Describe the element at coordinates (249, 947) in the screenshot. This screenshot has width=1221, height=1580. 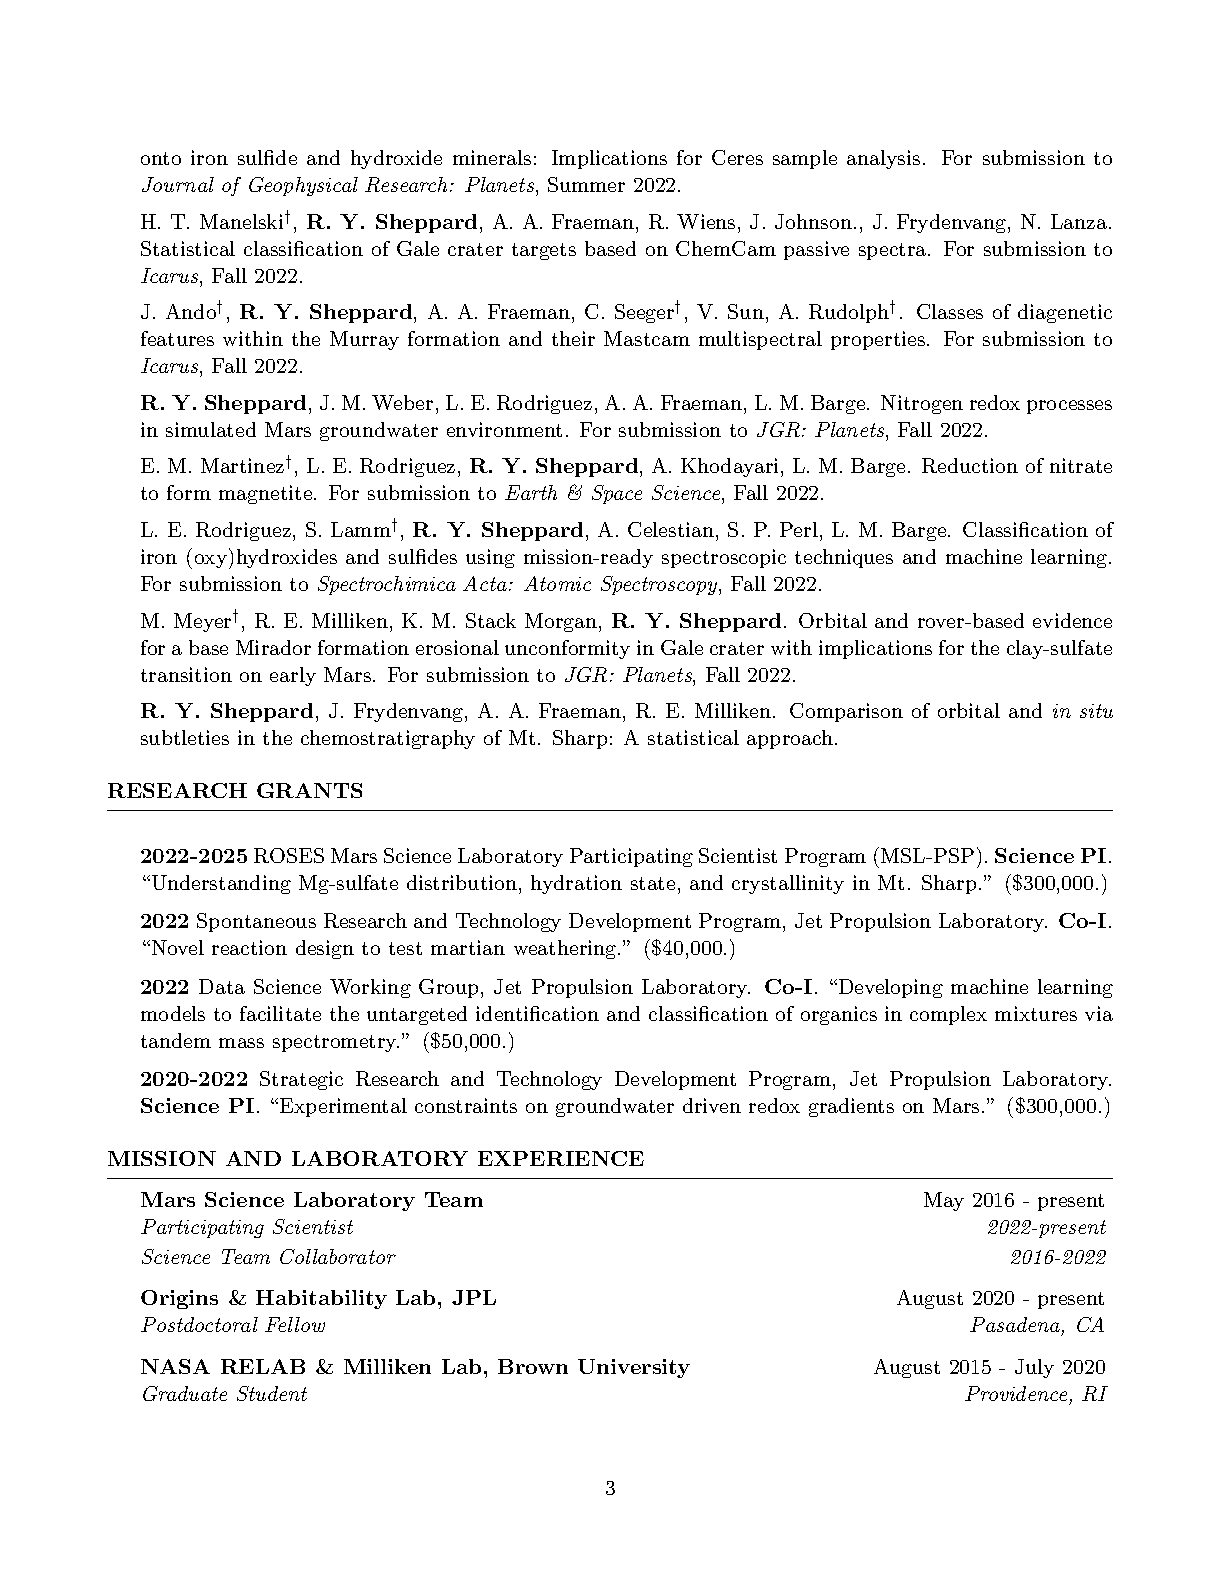
I see `reaction` at that location.
